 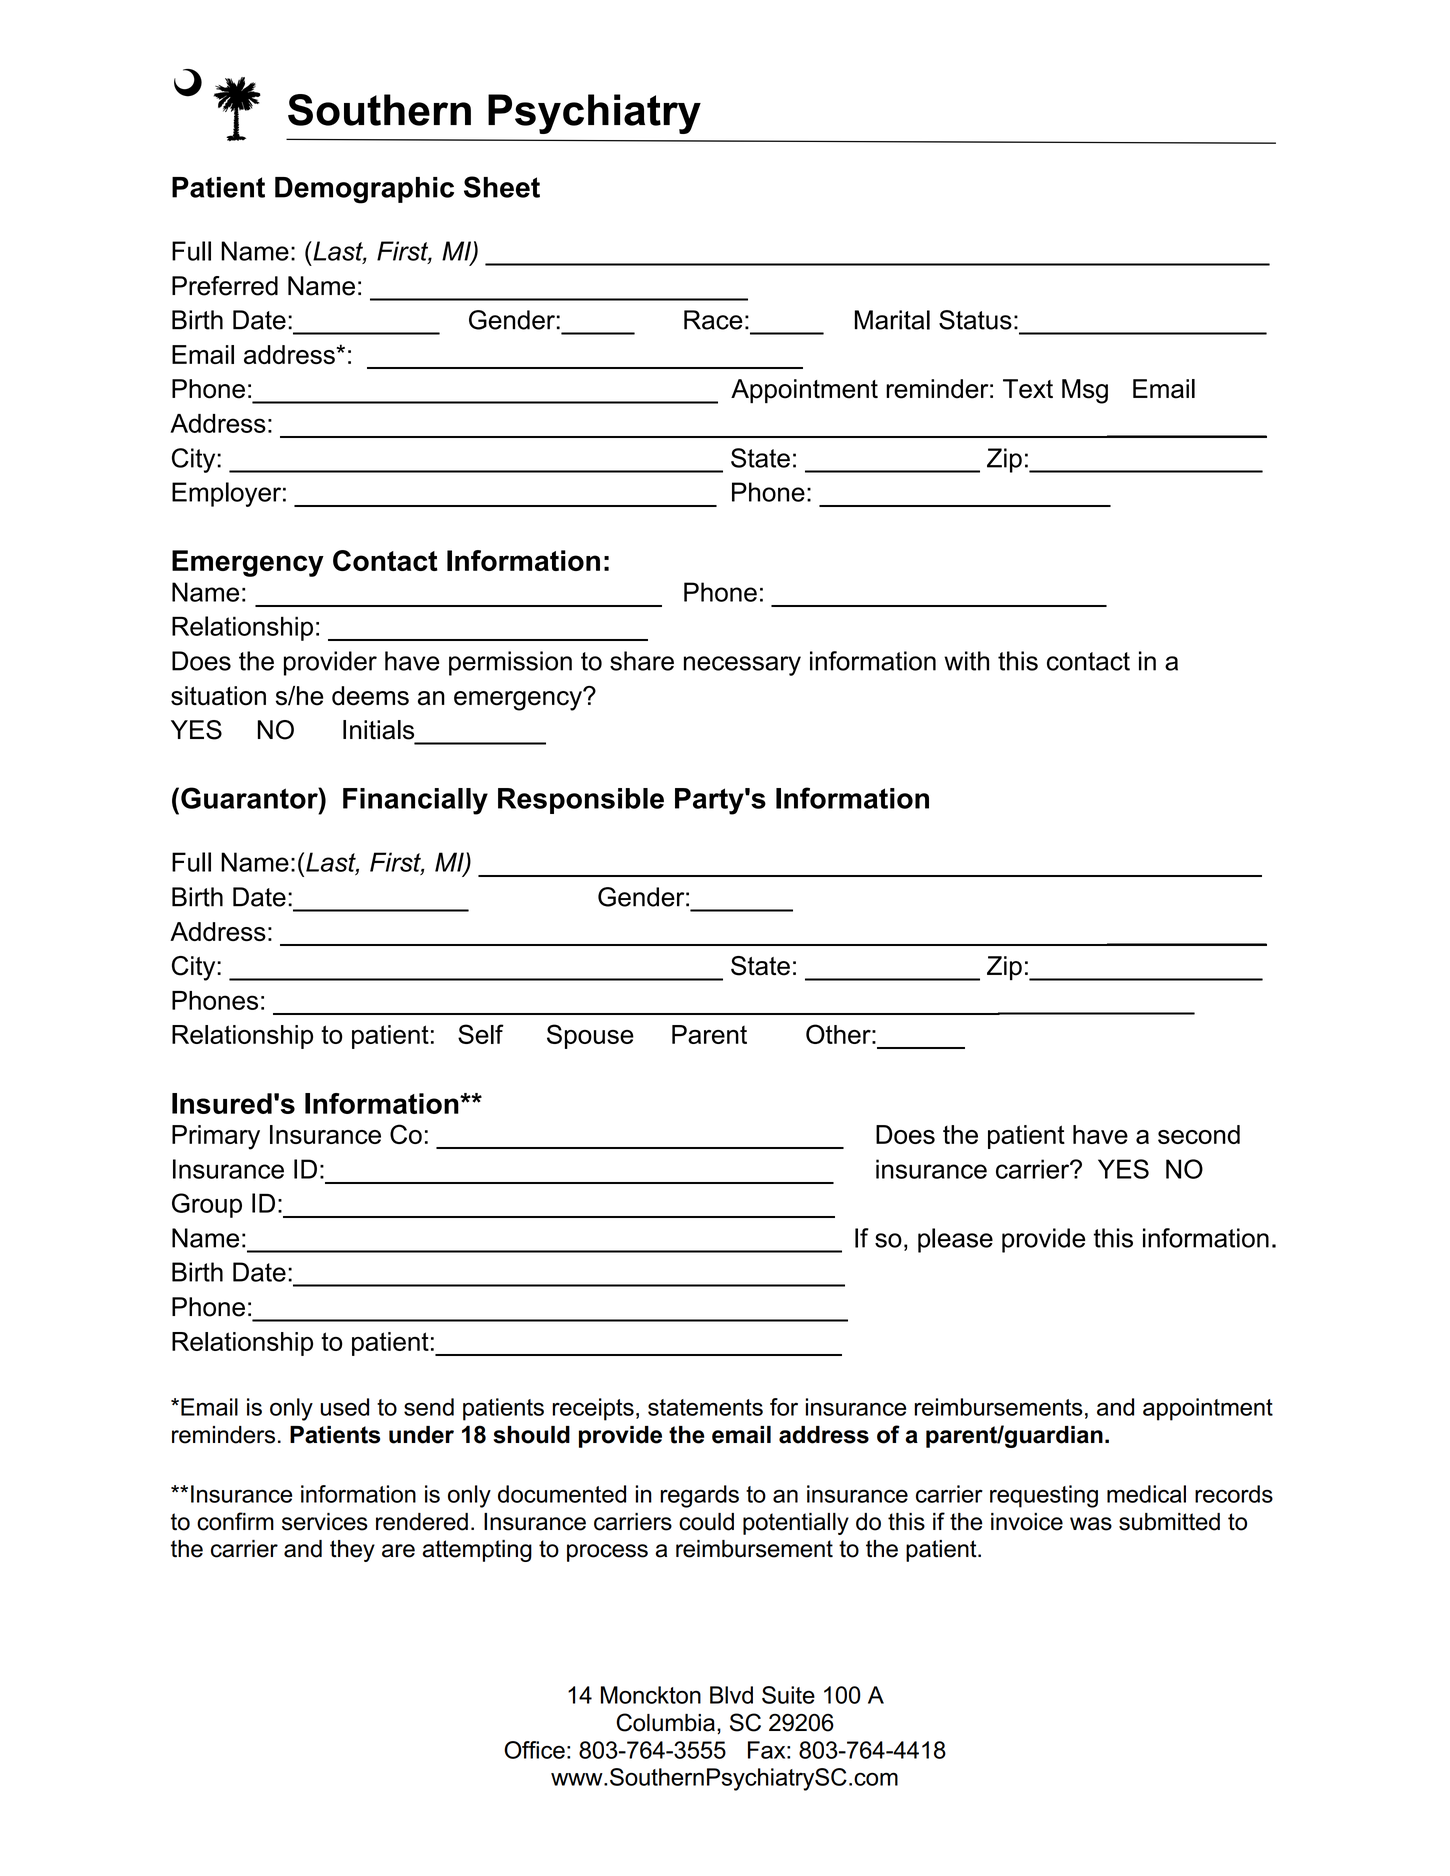 What do you see at coordinates (352, 1551) in the page?
I see `they` at bounding box center [352, 1551].
